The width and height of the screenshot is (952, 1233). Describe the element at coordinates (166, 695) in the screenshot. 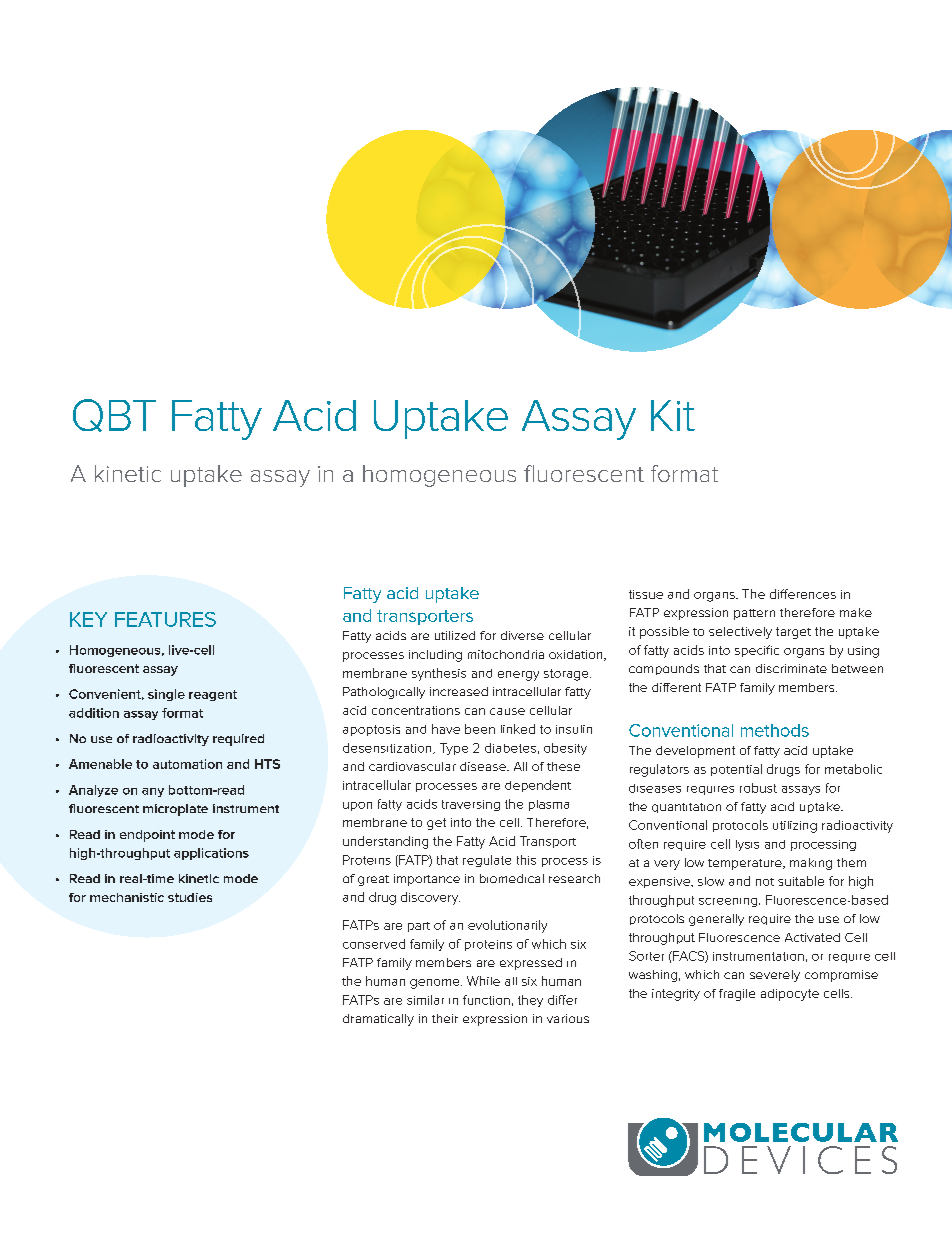

I see `single` at that location.
